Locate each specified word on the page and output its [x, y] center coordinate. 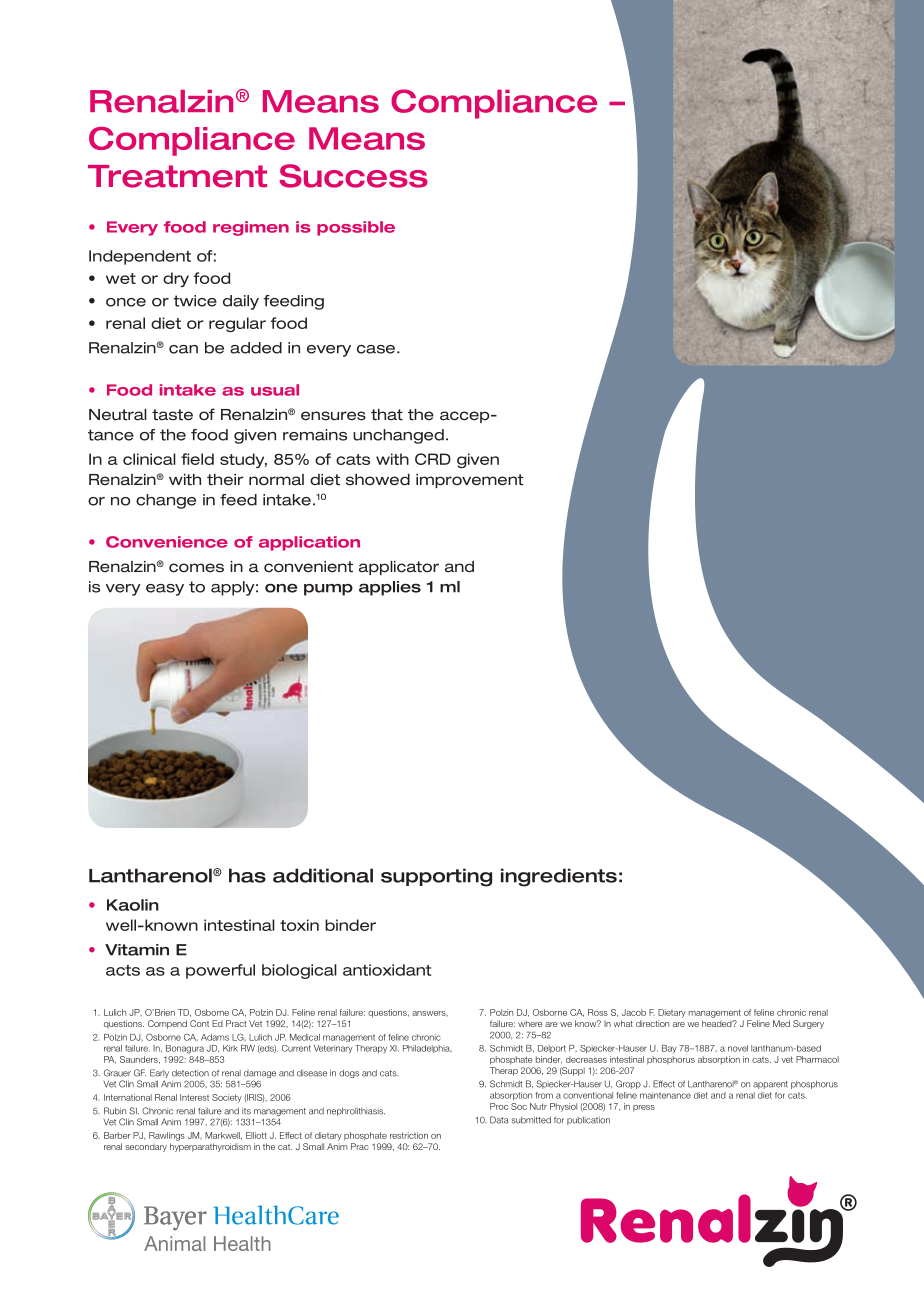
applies [390, 588]
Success [353, 176]
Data [499, 1120]
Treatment [177, 176]
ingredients [559, 877]
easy [165, 590]
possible [356, 228]
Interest [194, 1097]
